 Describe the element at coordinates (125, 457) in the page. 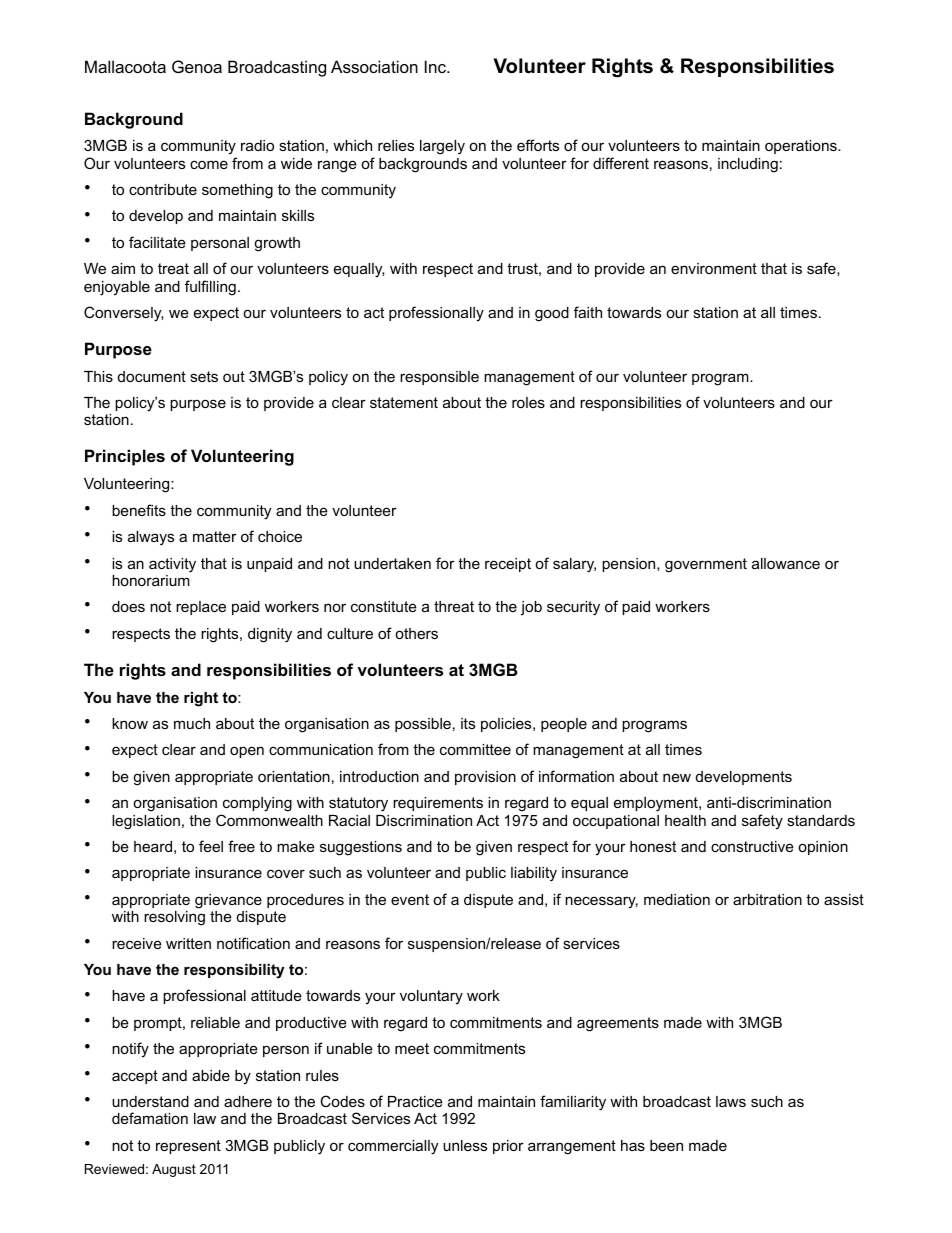

I see `Principles` at that location.
